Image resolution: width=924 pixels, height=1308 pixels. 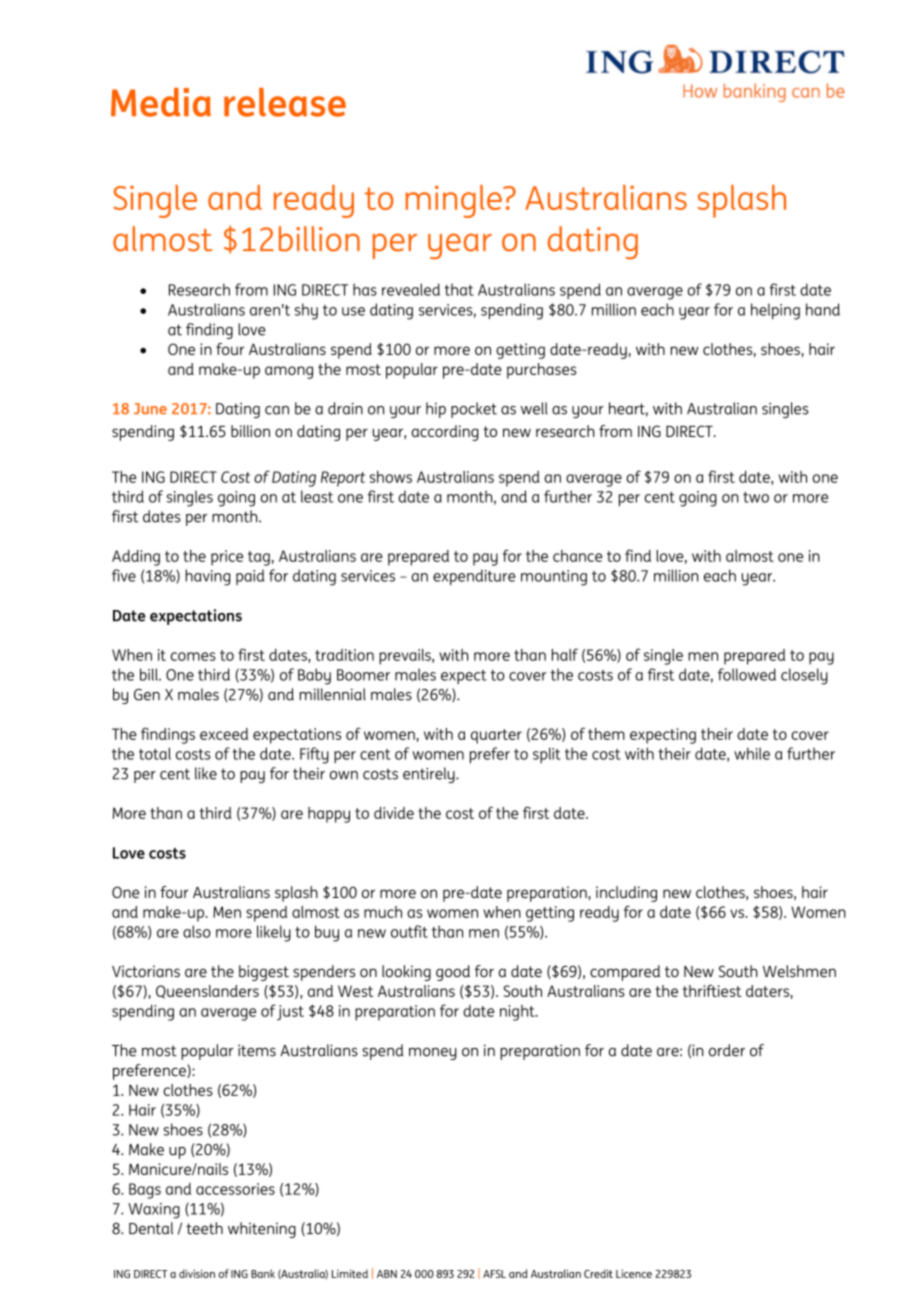 I want to click on Media, so click(x=161, y=102).
